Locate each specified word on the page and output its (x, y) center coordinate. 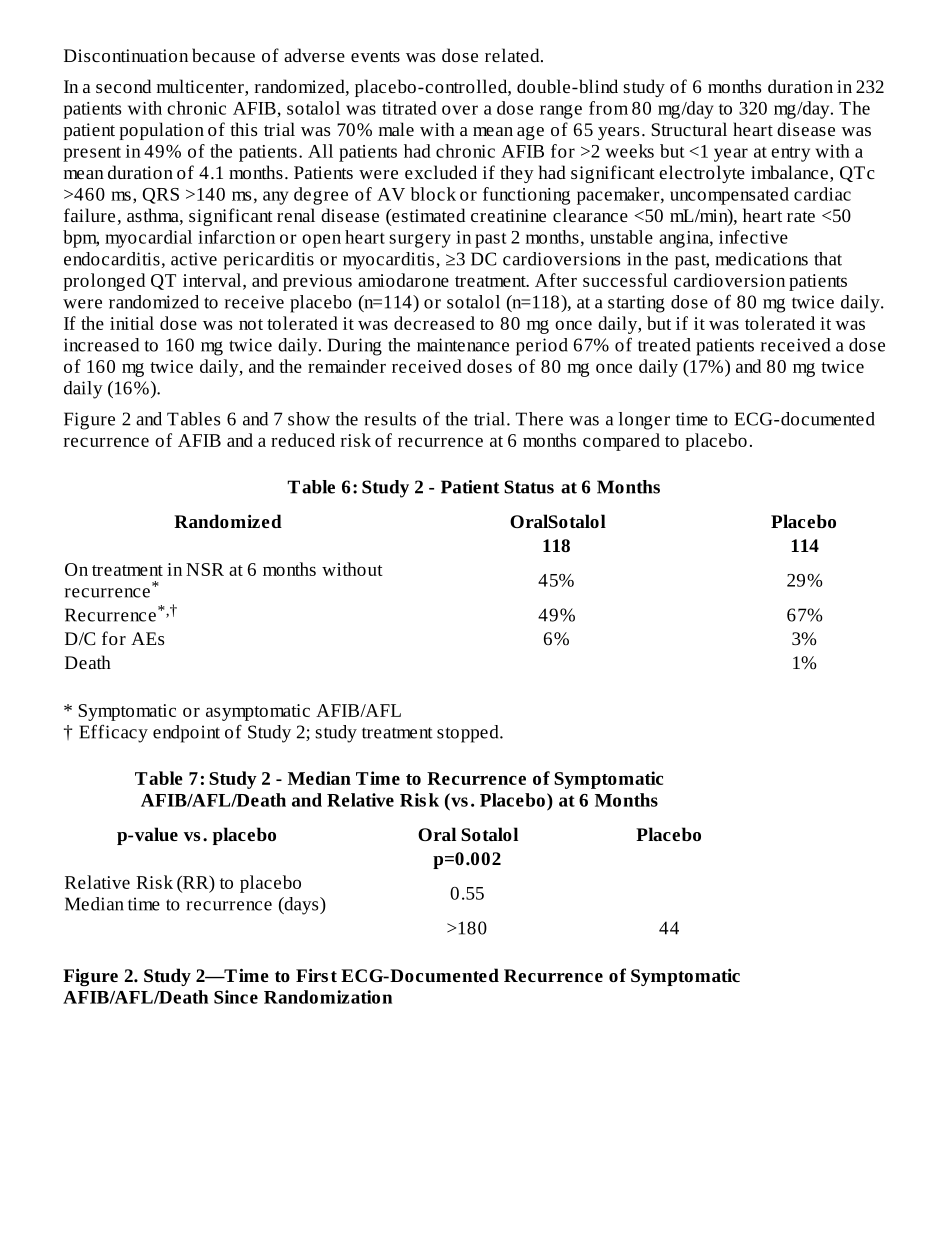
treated (664, 345)
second (123, 86)
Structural (689, 129)
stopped (469, 734)
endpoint (186, 734)
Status (529, 487)
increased (101, 345)
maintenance (463, 345)
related (513, 55)
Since (236, 997)
